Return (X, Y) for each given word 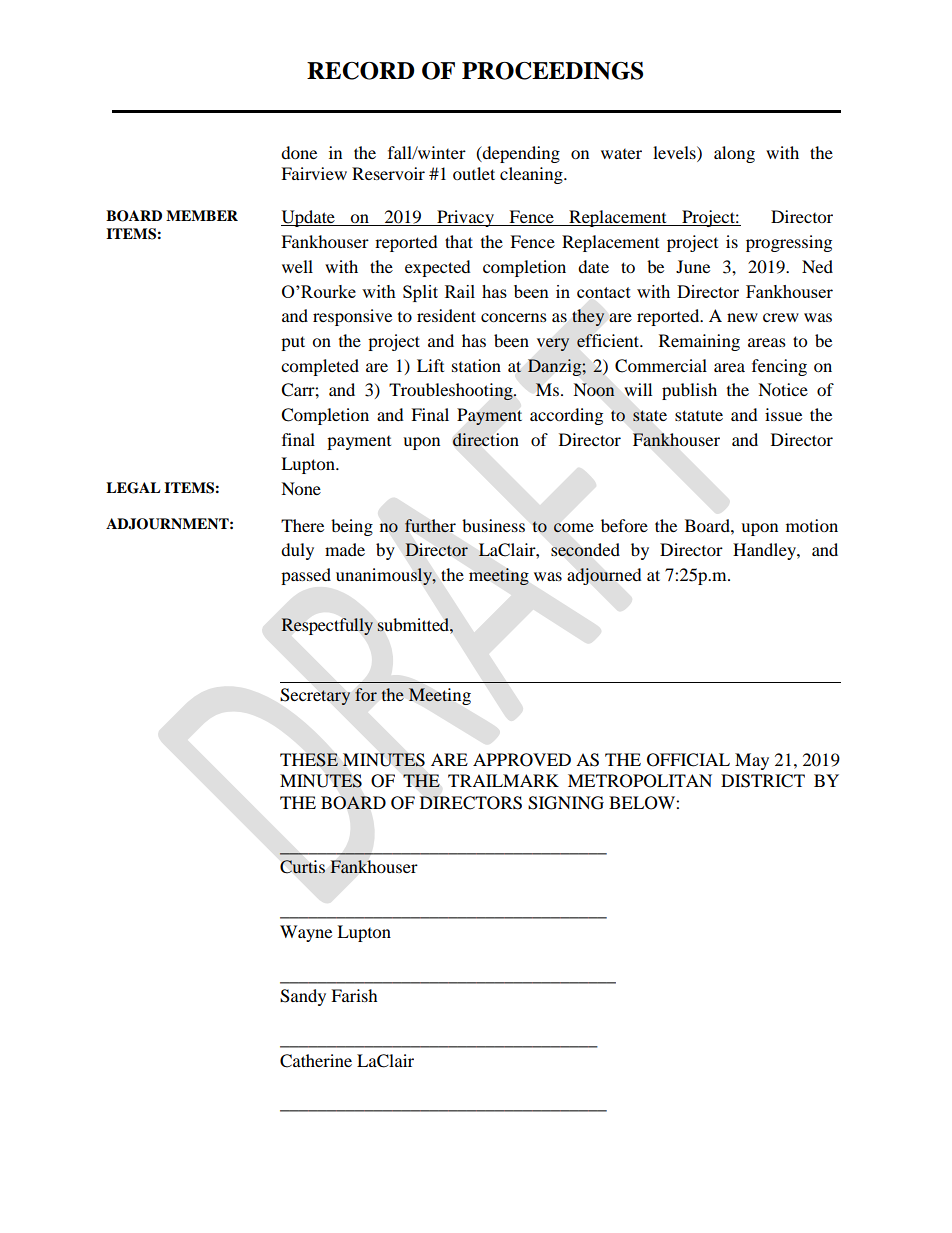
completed (320, 367)
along (734, 154)
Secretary (315, 696)
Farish (354, 995)
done (299, 152)
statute (699, 415)
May (752, 761)
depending (520, 154)
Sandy (303, 997)
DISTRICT (763, 781)
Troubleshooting (452, 391)
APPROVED (522, 760)
